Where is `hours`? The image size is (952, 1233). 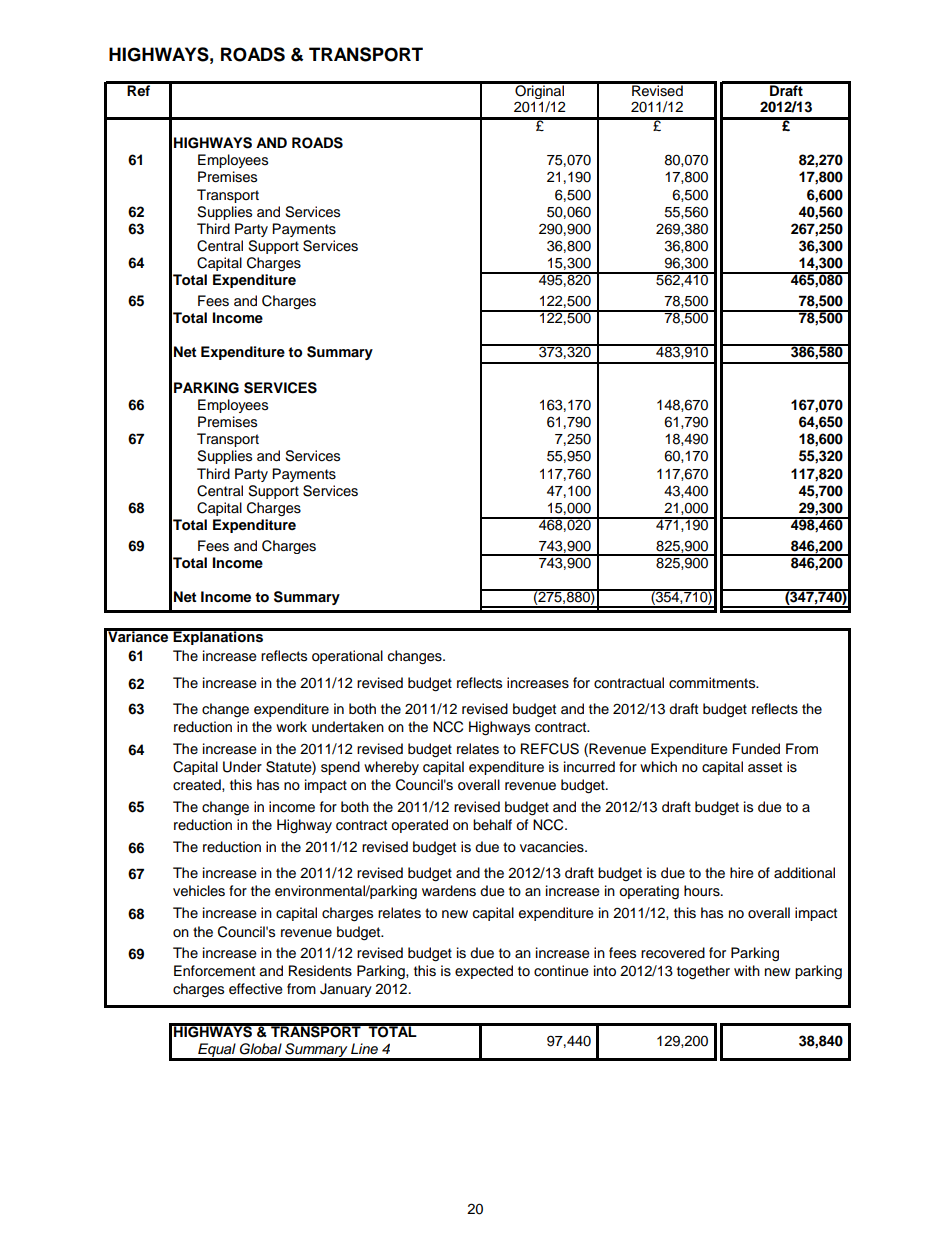
hours is located at coordinates (703, 891).
